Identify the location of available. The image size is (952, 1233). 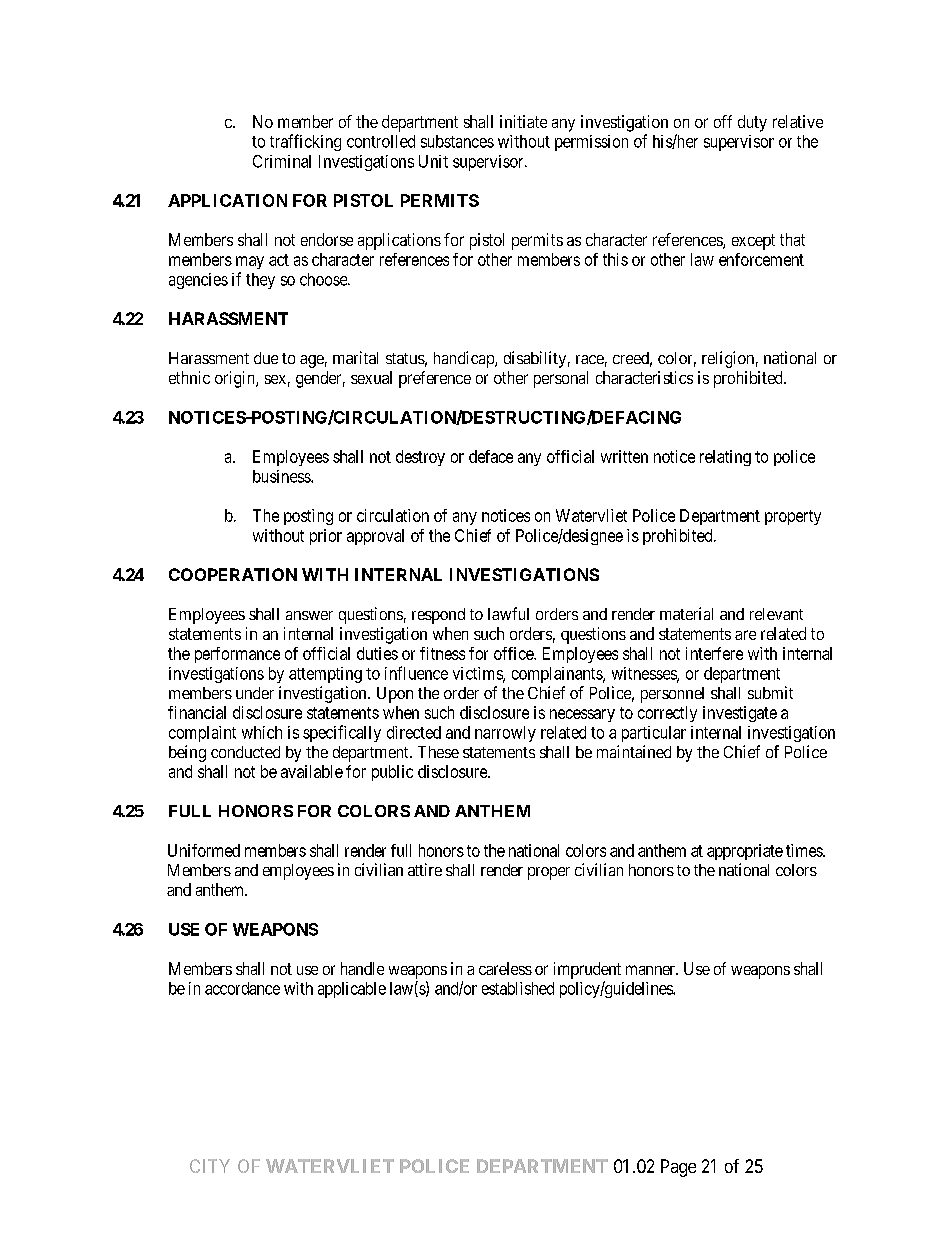
(312, 771).
